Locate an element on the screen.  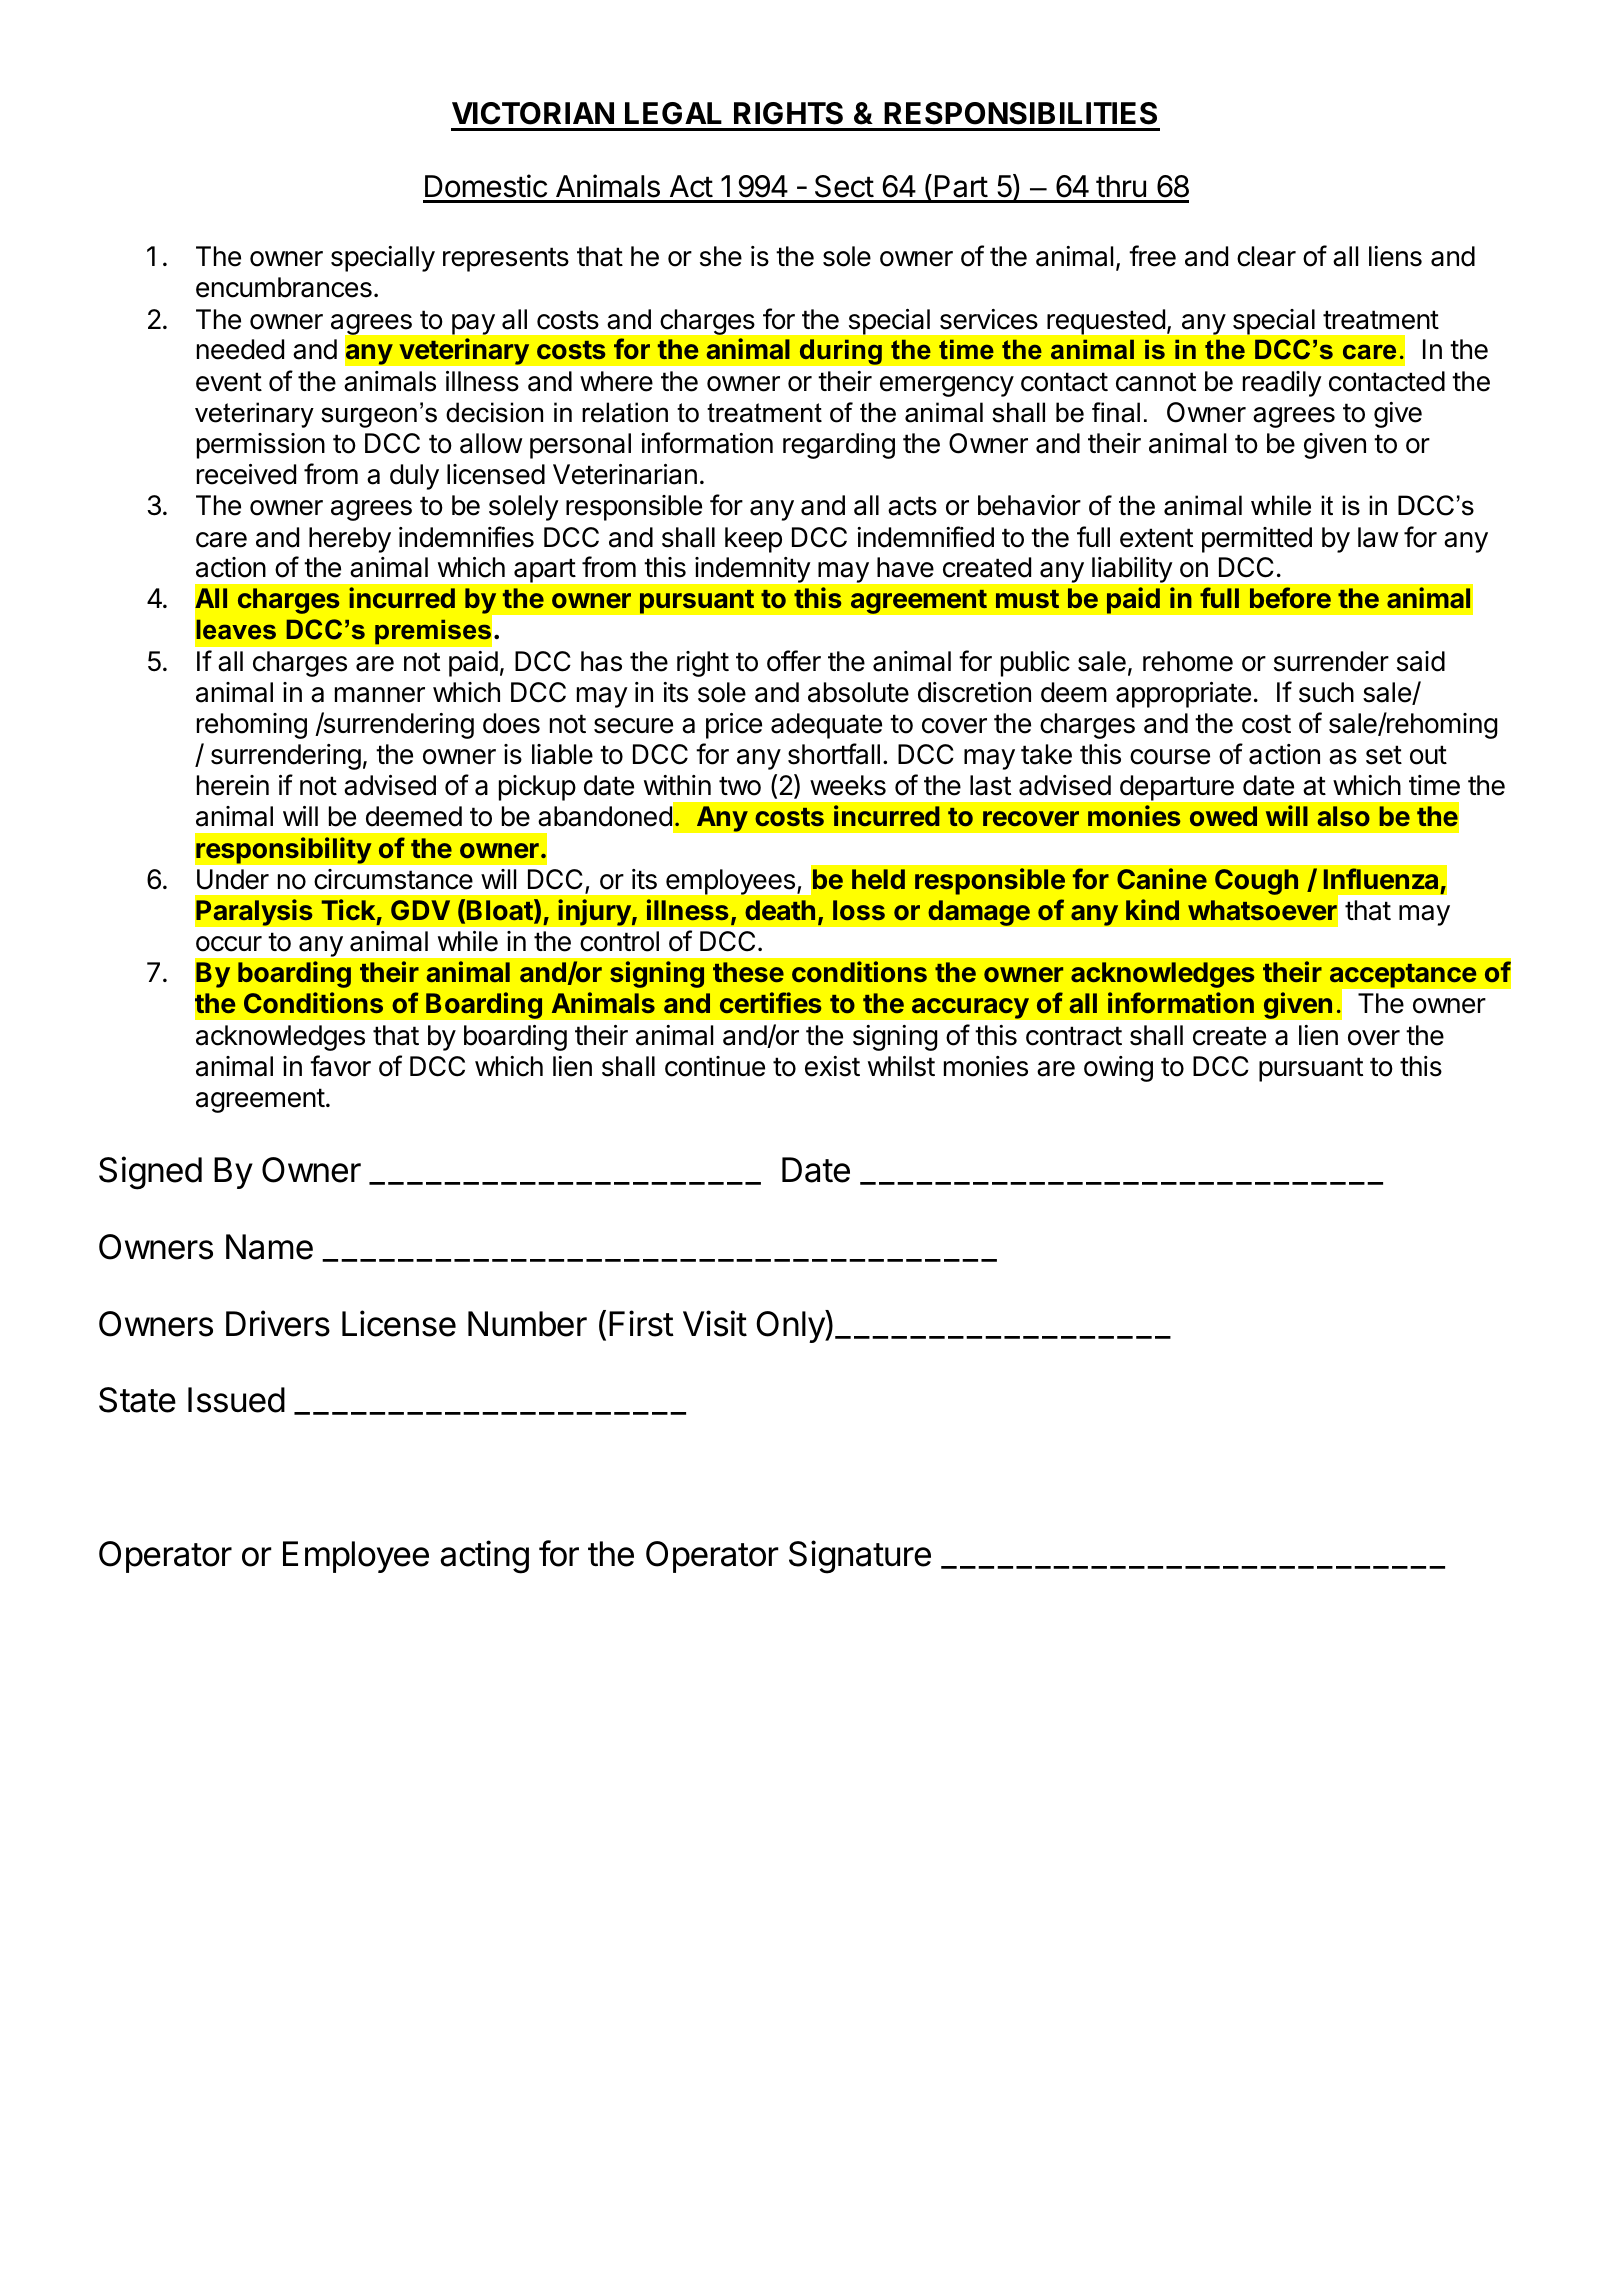
clear is located at coordinates (1266, 256).
